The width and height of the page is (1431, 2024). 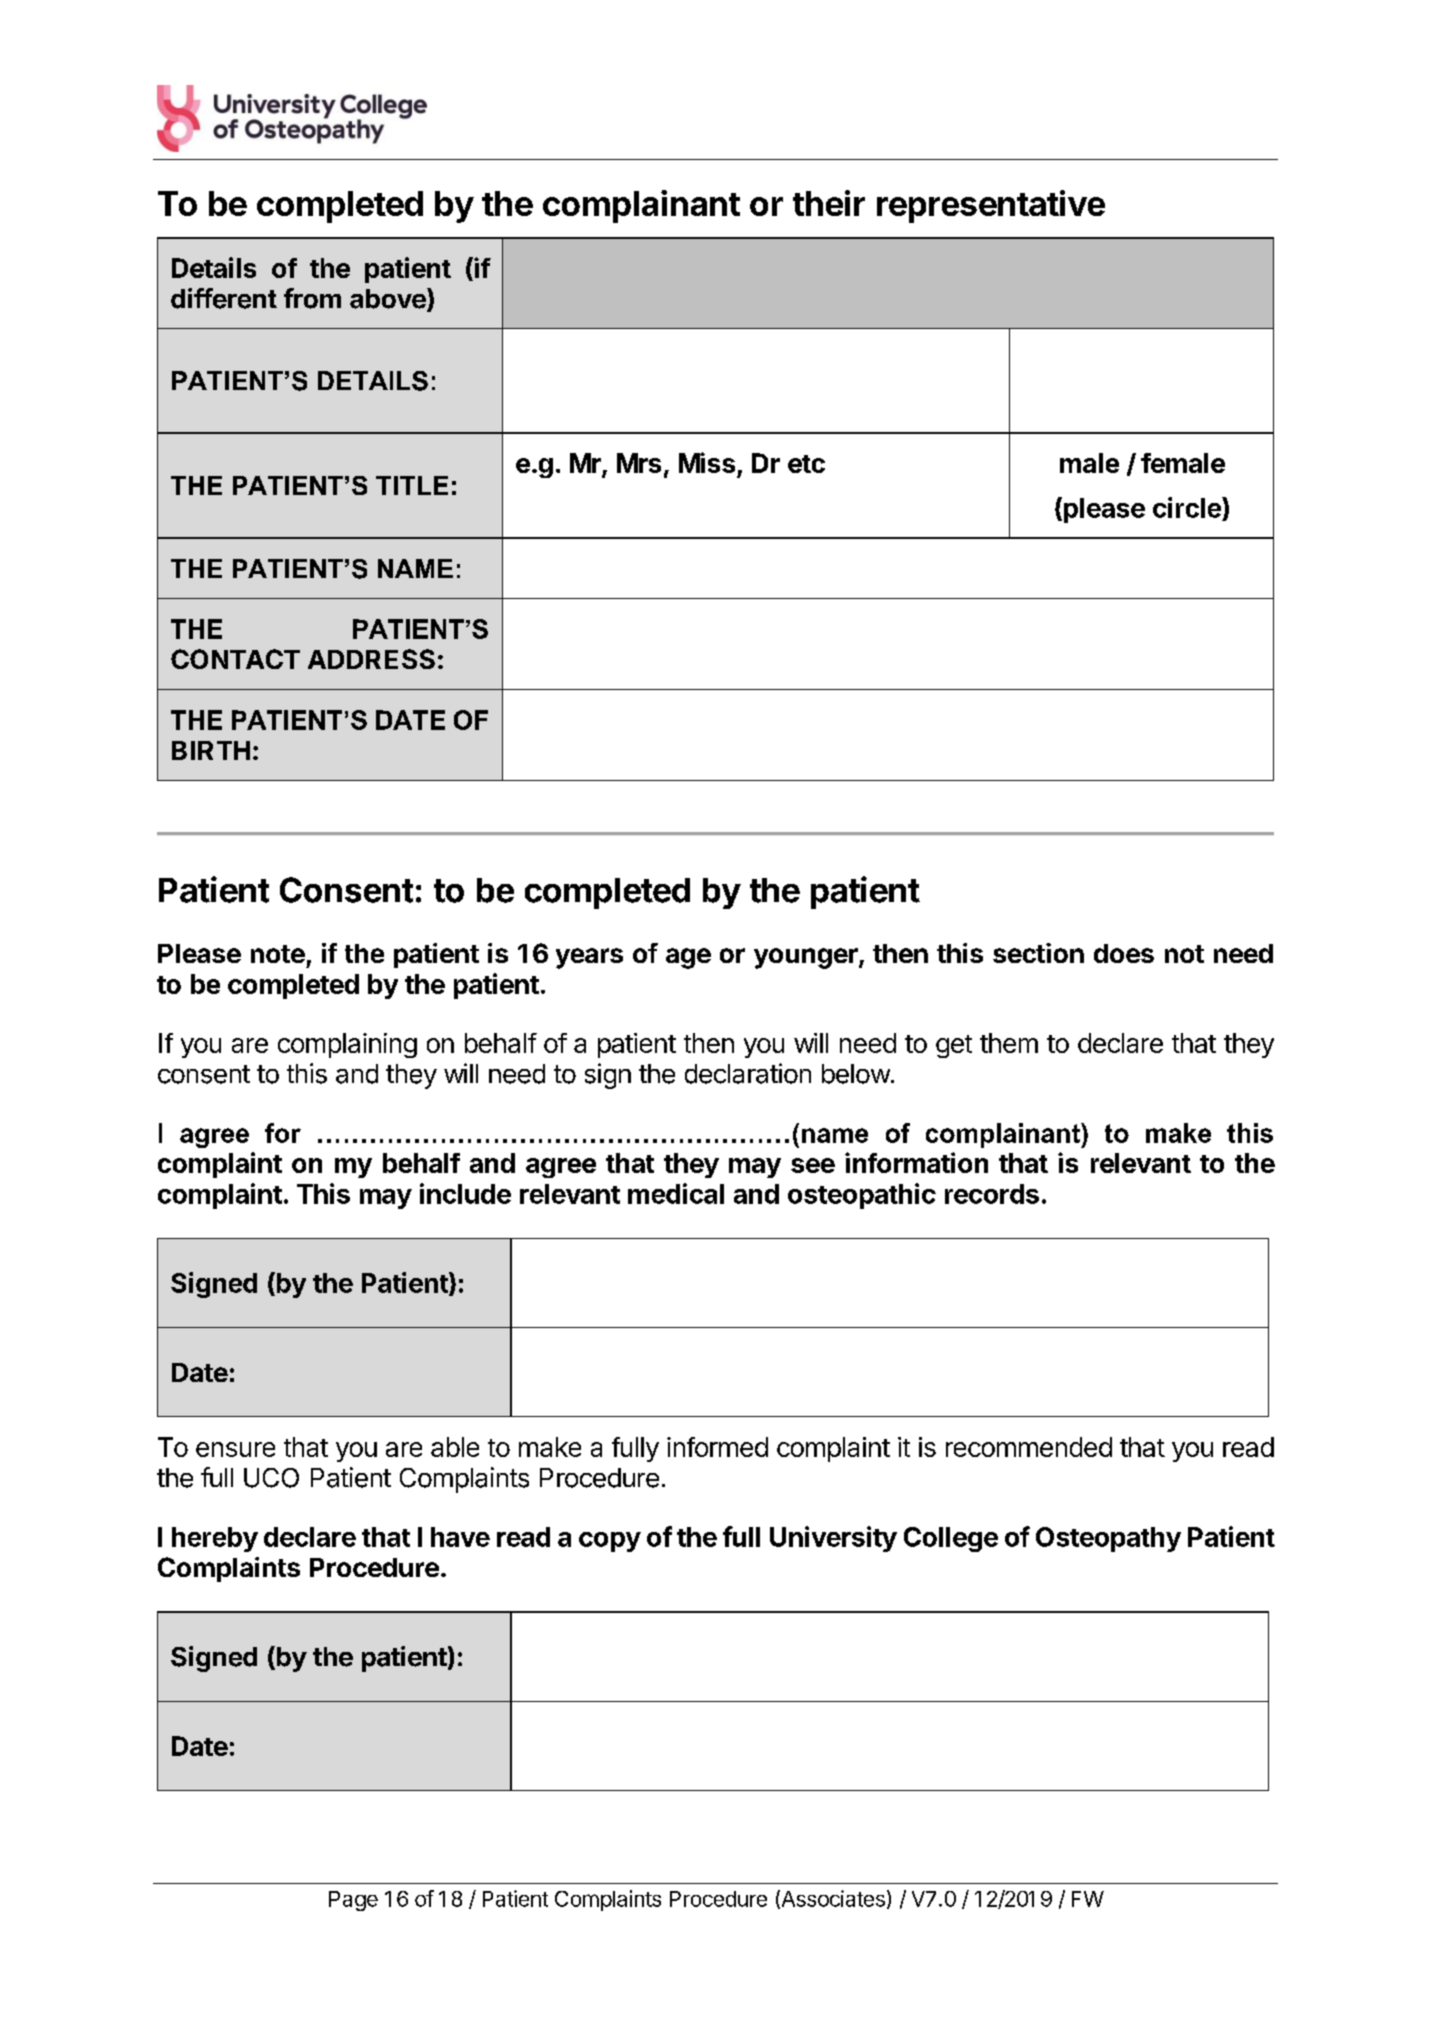 I want to click on records, so click(x=992, y=1194).
